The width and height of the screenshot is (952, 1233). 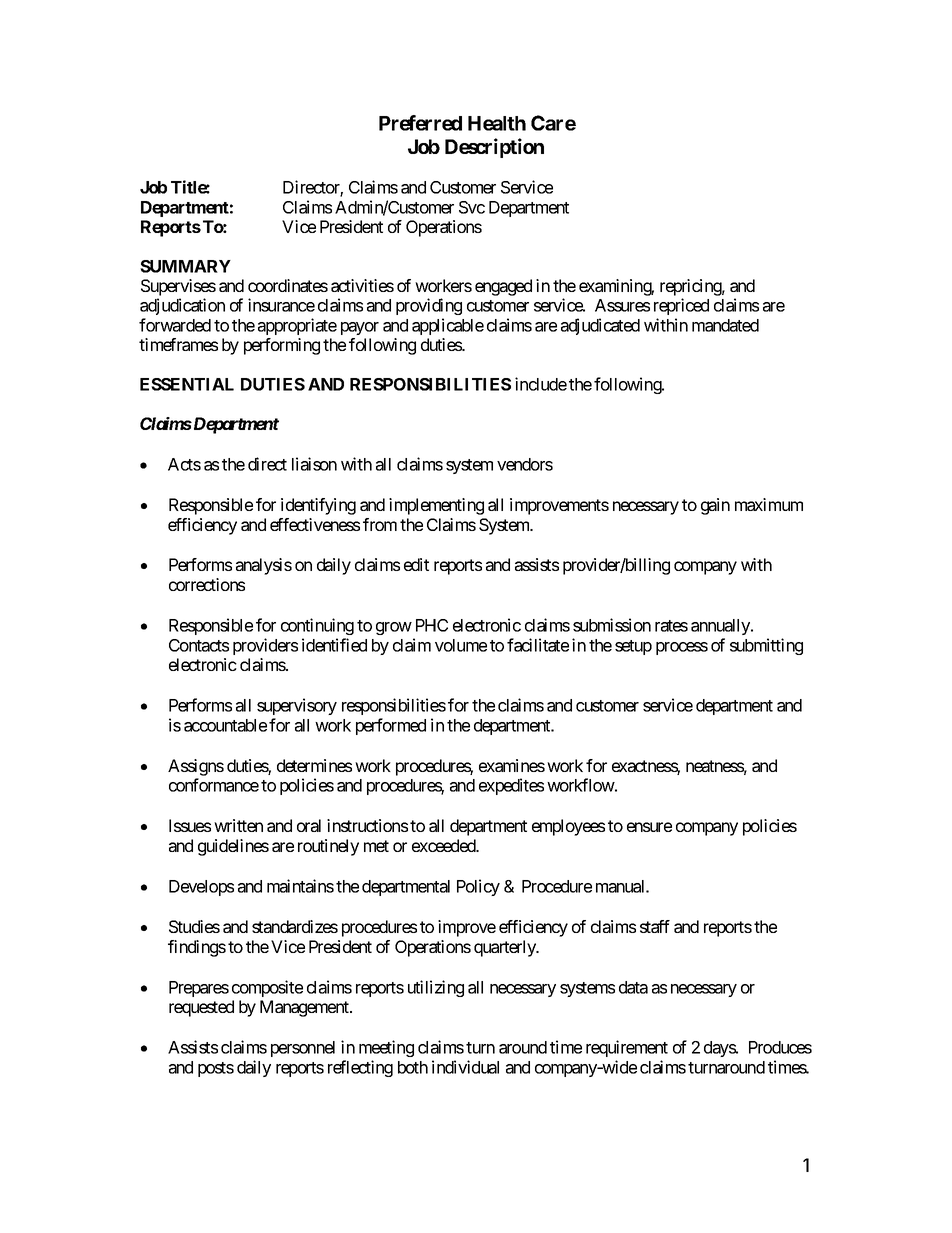 What do you see at coordinates (494, 148) in the screenshot?
I see `Description` at bounding box center [494, 148].
